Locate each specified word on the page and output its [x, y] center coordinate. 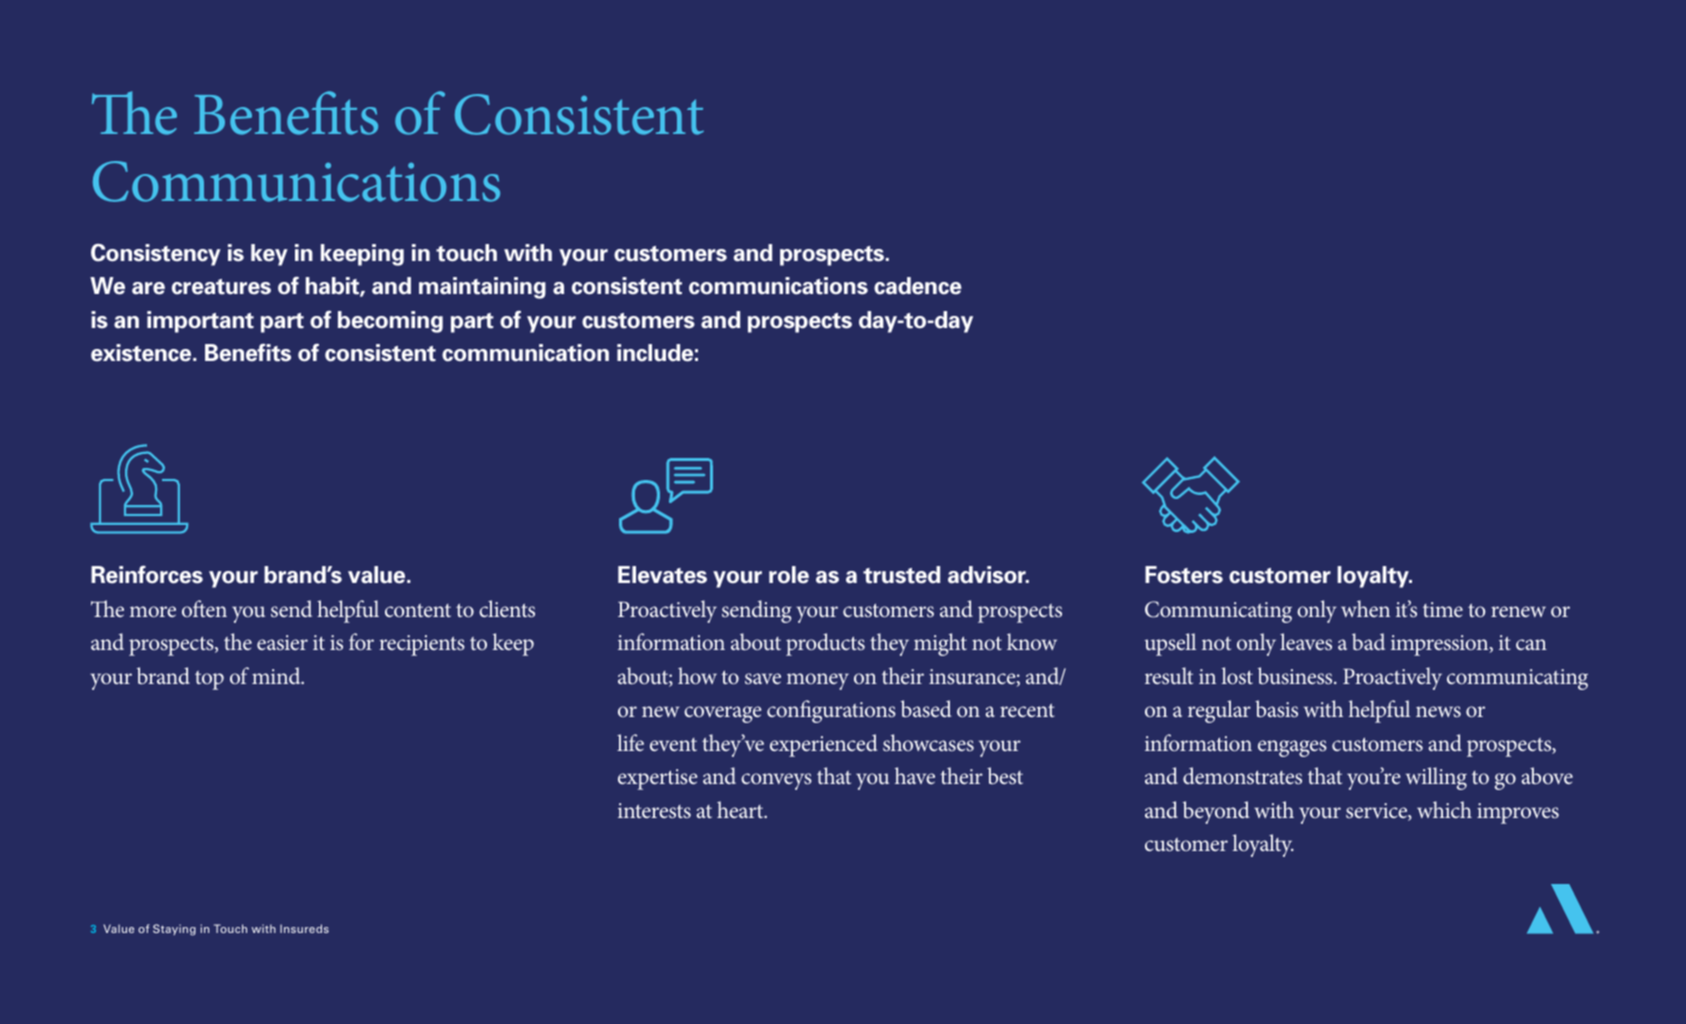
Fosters [1184, 575]
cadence [918, 286]
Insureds [304, 928]
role [789, 575]
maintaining [482, 288]
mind [277, 675]
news [1438, 711]
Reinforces [147, 575]
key [269, 255]
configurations [831, 711]
